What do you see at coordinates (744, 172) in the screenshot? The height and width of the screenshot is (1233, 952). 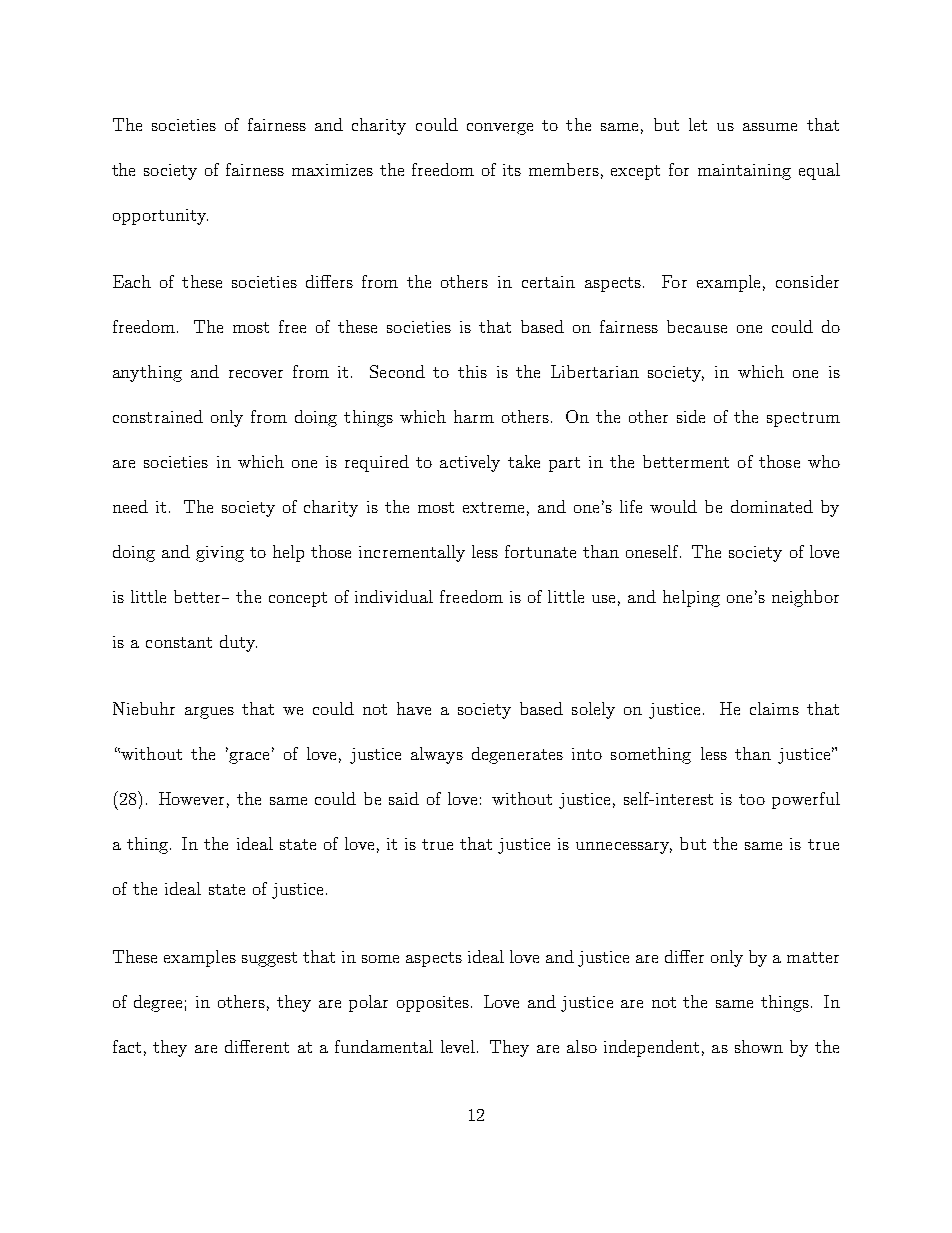 I see `maintaining` at bounding box center [744, 172].
